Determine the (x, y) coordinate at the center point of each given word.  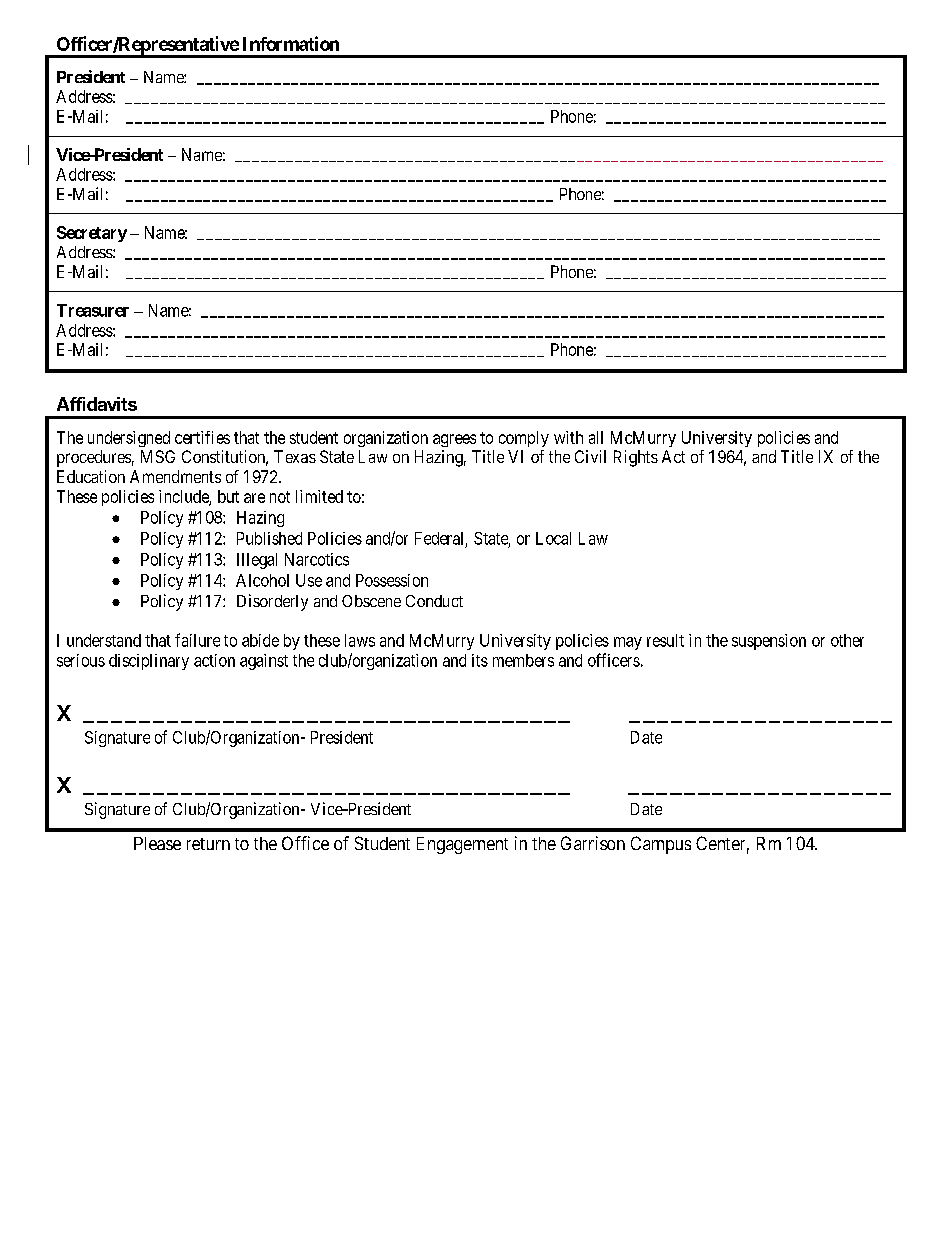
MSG (158, 456)
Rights (636, 458)
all (596, 437)
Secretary (92, 234)
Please (157, 843)
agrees (454, 440)
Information (291, 43)
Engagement (462, 845)
